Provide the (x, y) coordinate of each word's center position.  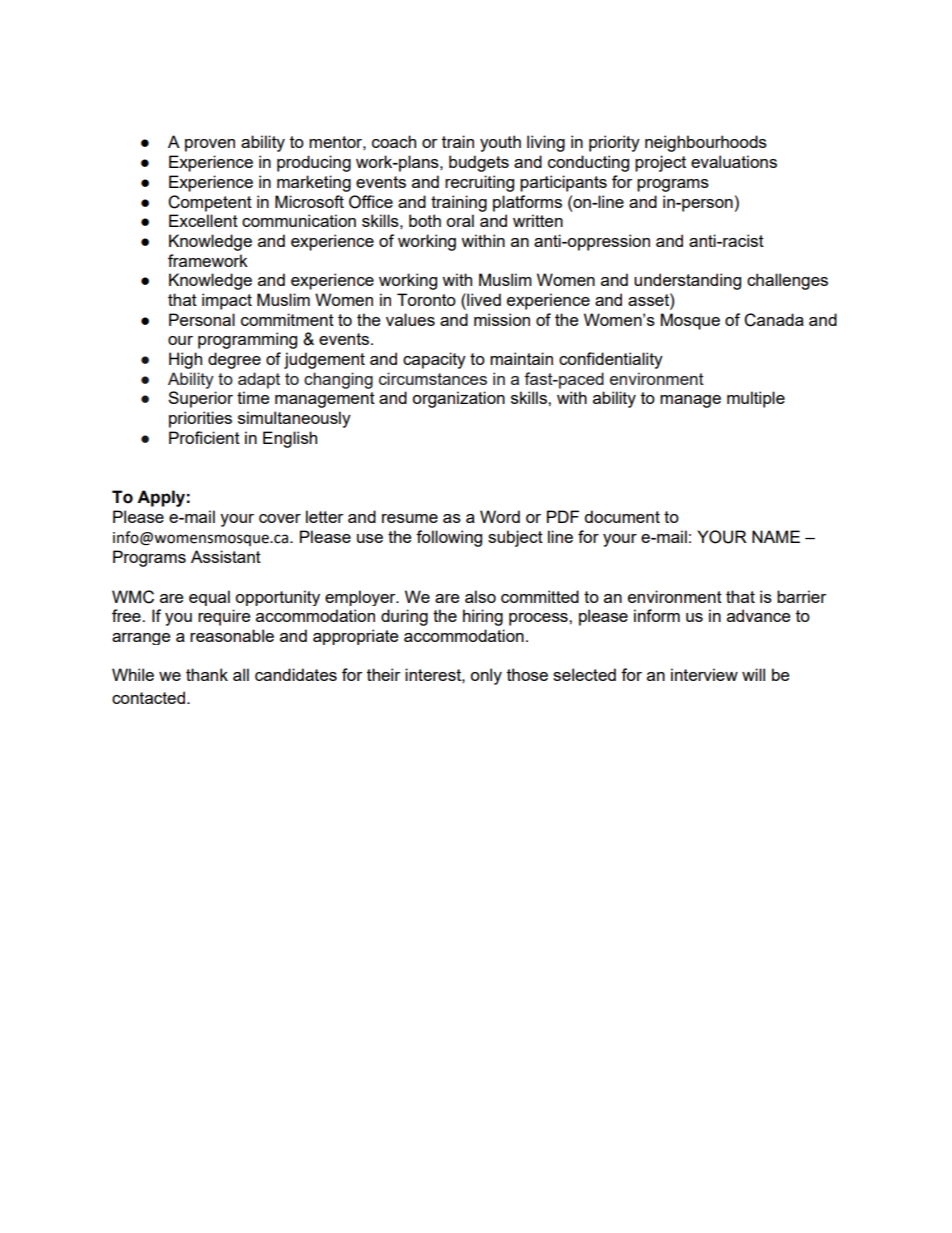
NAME (776, 536)
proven (210, 145)
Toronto (426, 299)
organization (458, 399)
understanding (687, 281)
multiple (756, 399)
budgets (479, 163)
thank (207, 674)
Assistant (226, 556)
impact (227, 301)
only (486, 676)
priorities (200, 419)
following (449, 538)
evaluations (734, 161)
